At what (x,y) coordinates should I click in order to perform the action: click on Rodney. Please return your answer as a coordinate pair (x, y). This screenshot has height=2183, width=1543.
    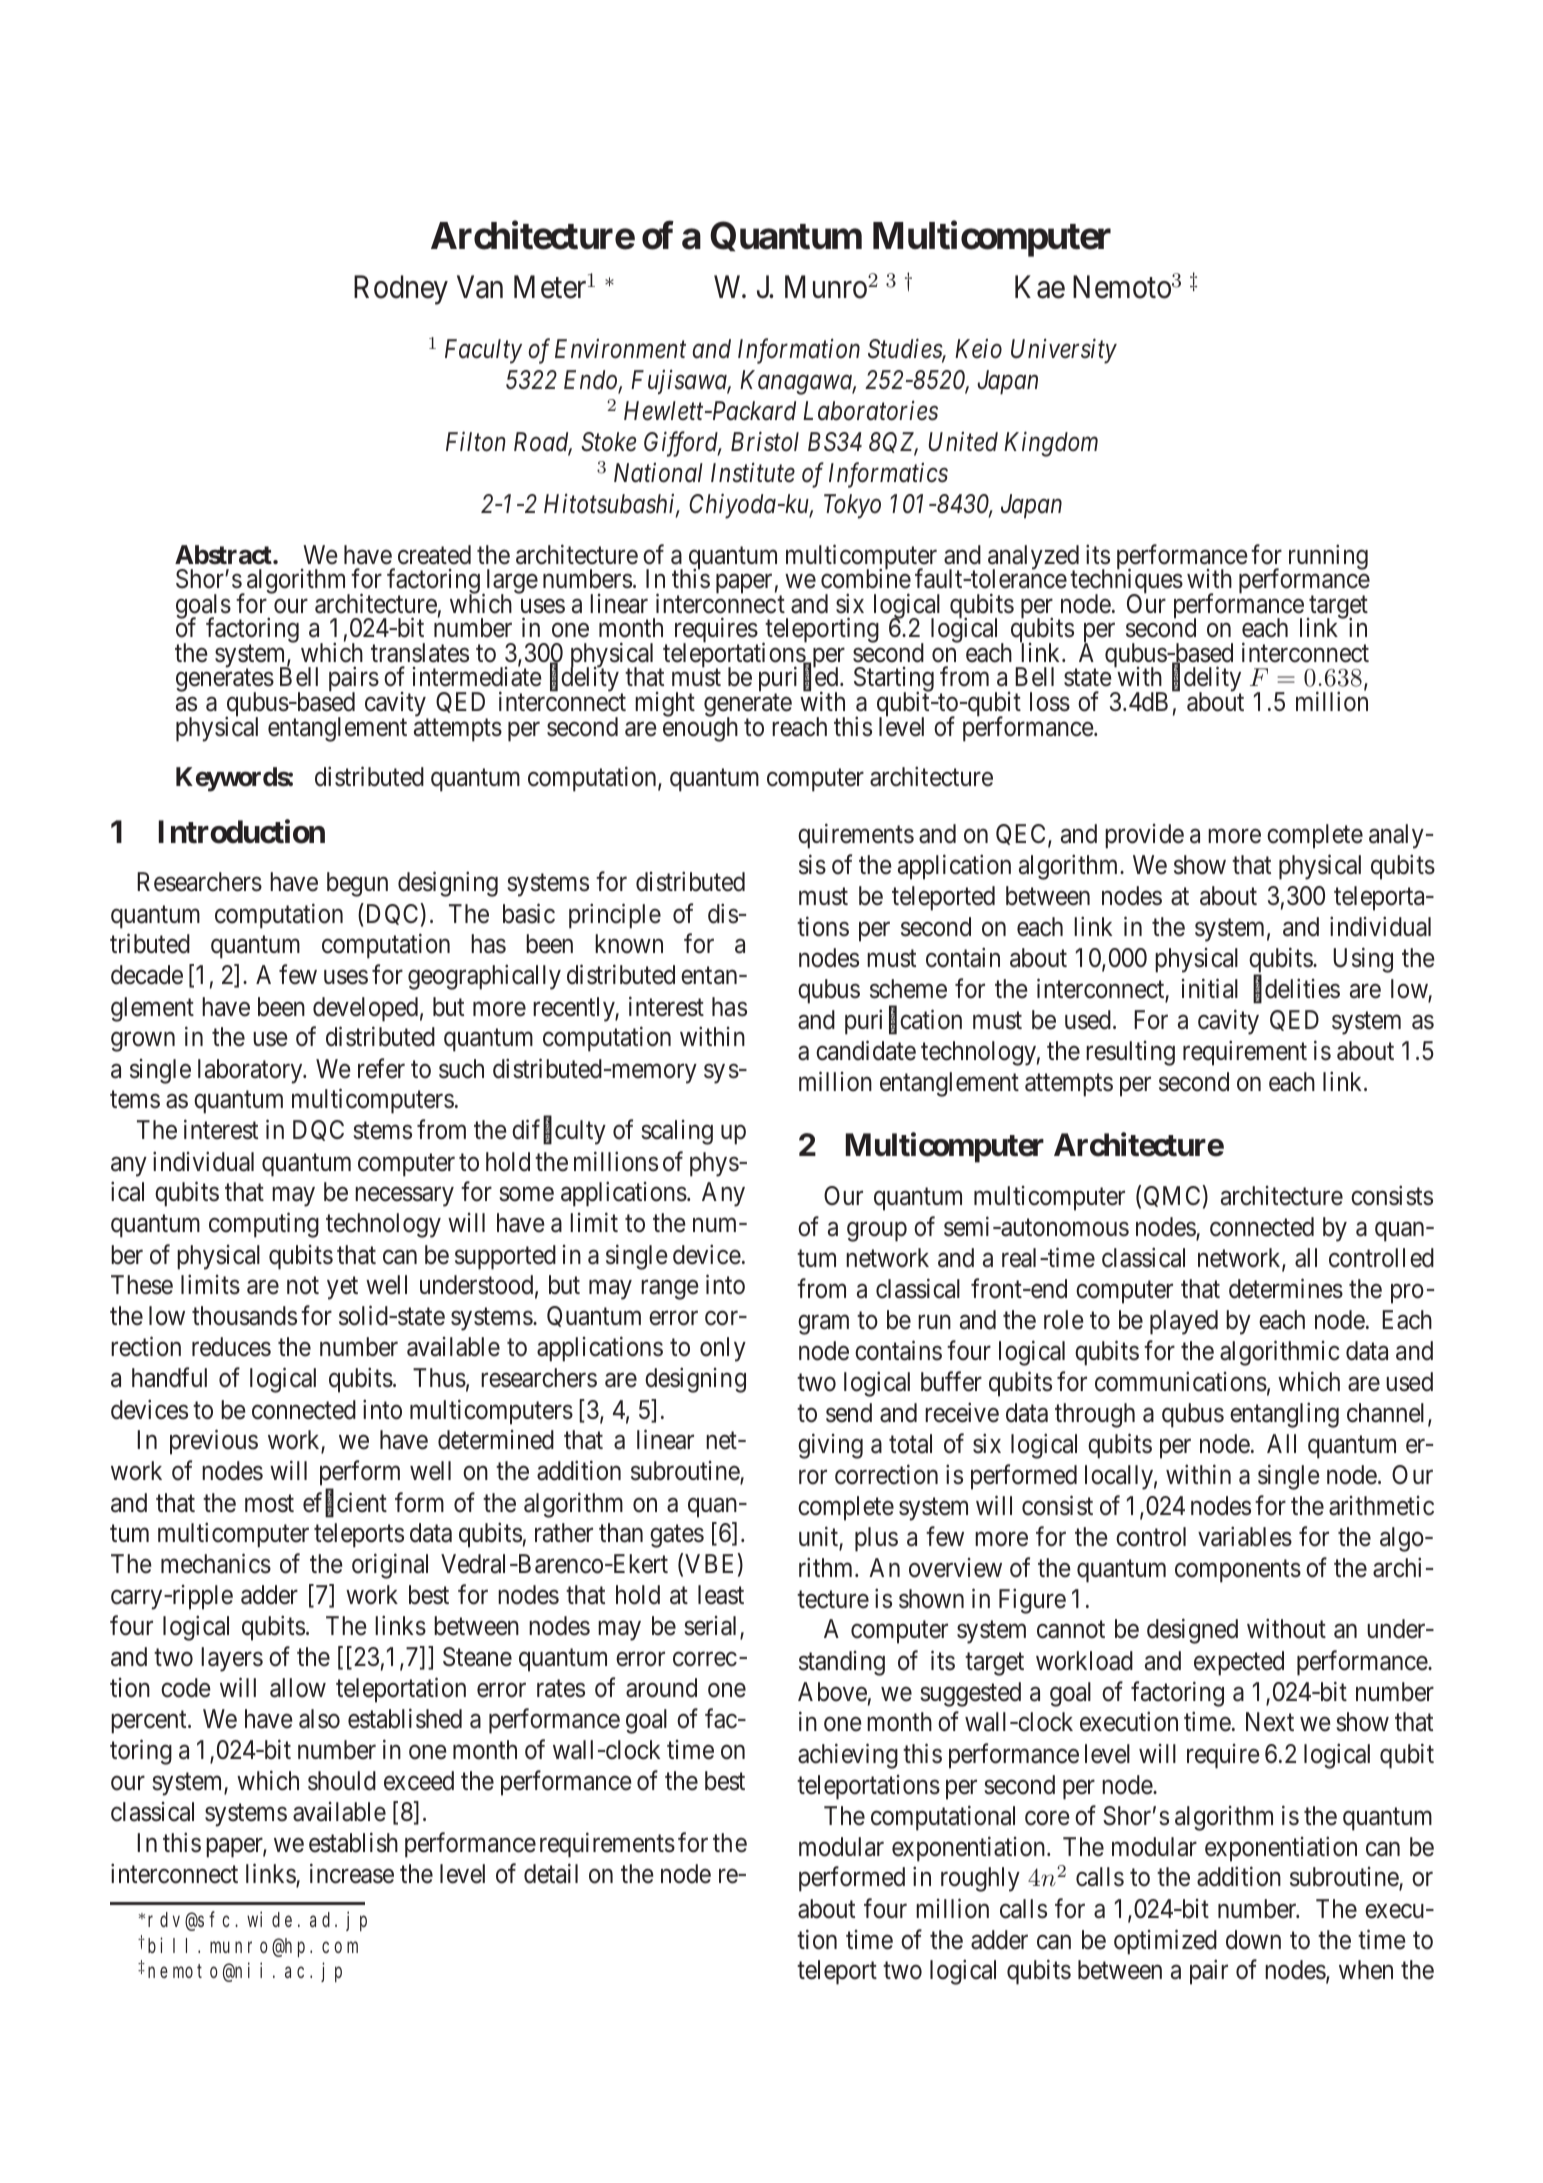
    Looking at the image, I should click on (401, 290).
